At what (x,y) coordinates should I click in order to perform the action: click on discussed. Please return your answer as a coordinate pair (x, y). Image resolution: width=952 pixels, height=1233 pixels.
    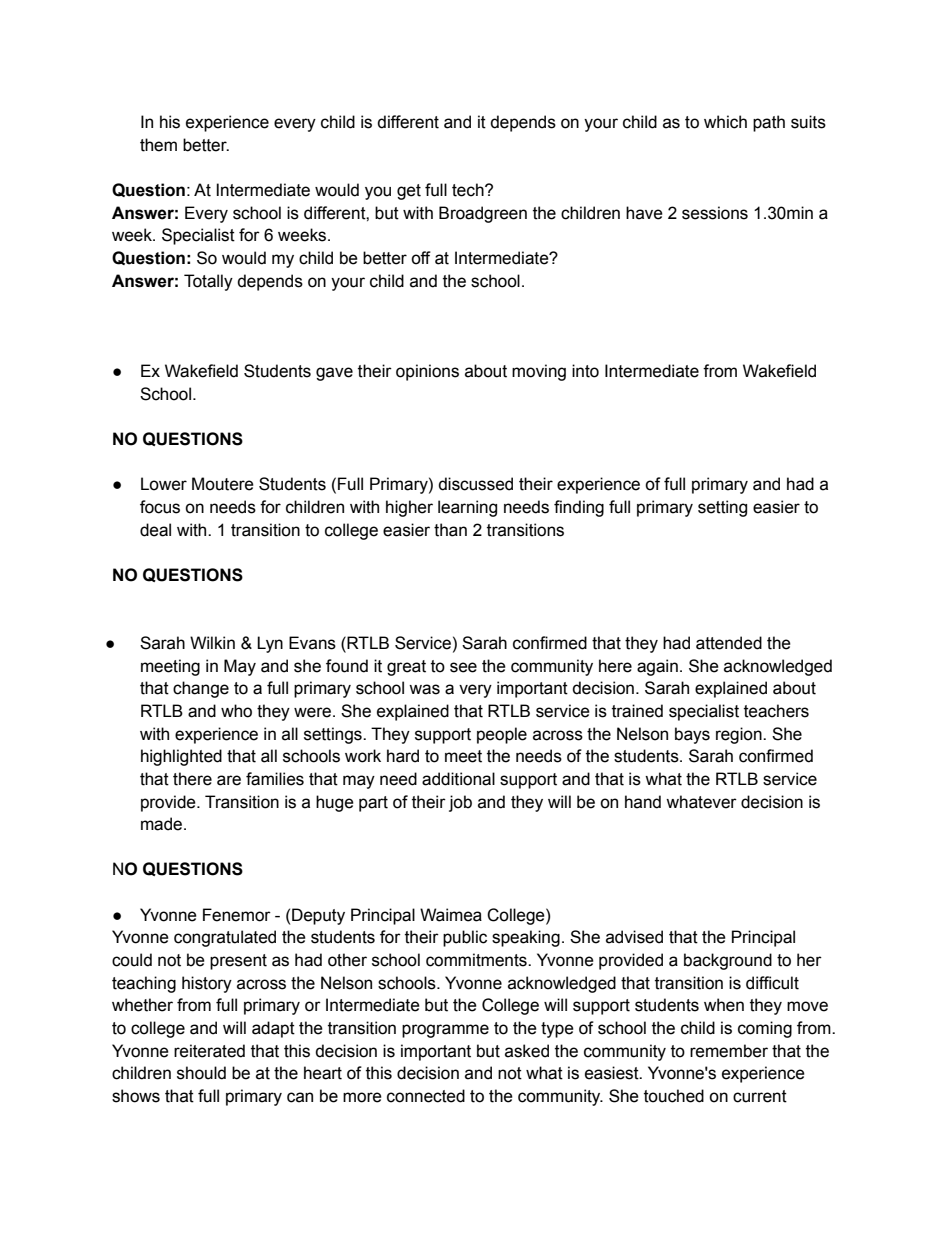
    Looking at the image, I should click on (475, 484).
